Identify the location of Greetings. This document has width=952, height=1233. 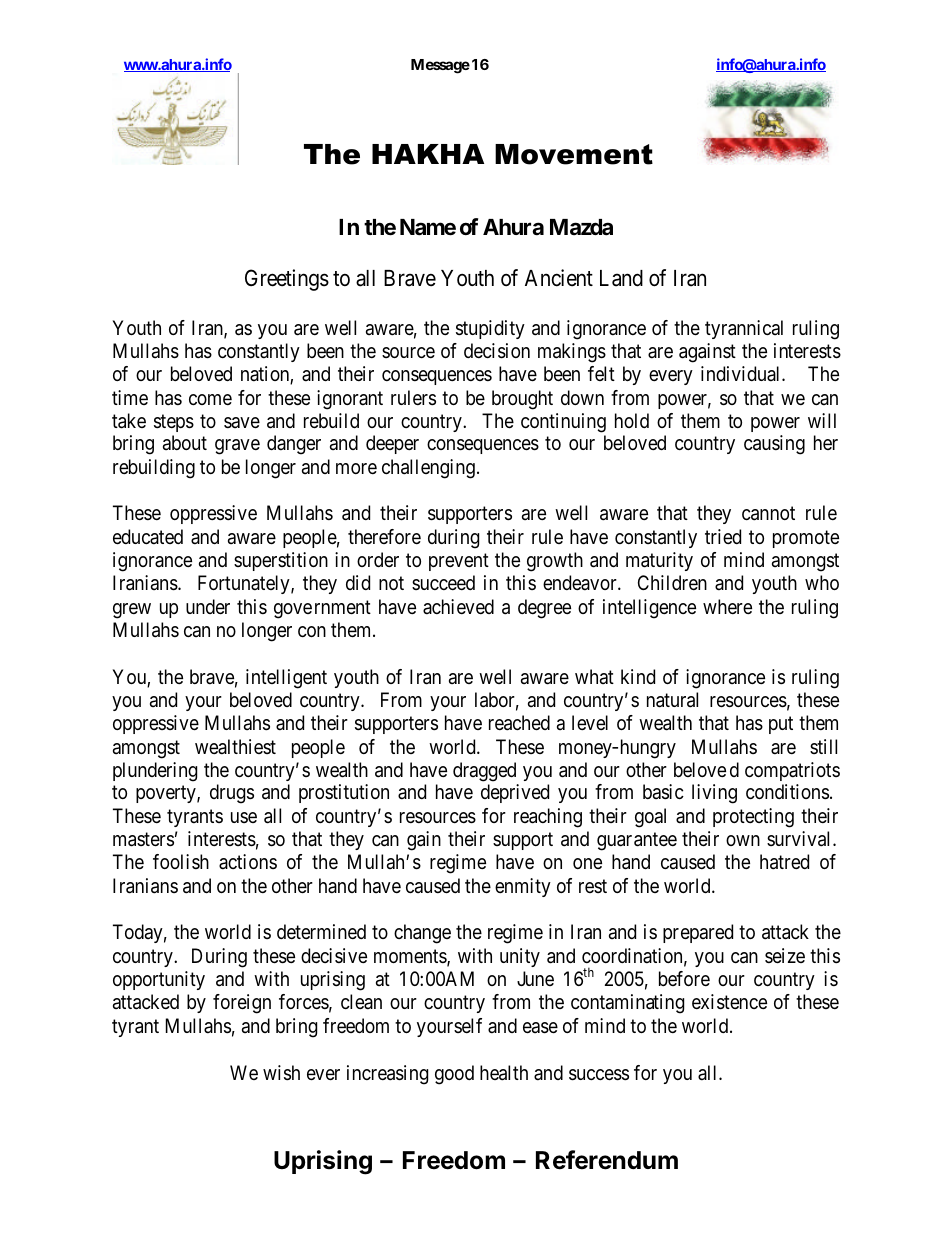
(287, 280).
